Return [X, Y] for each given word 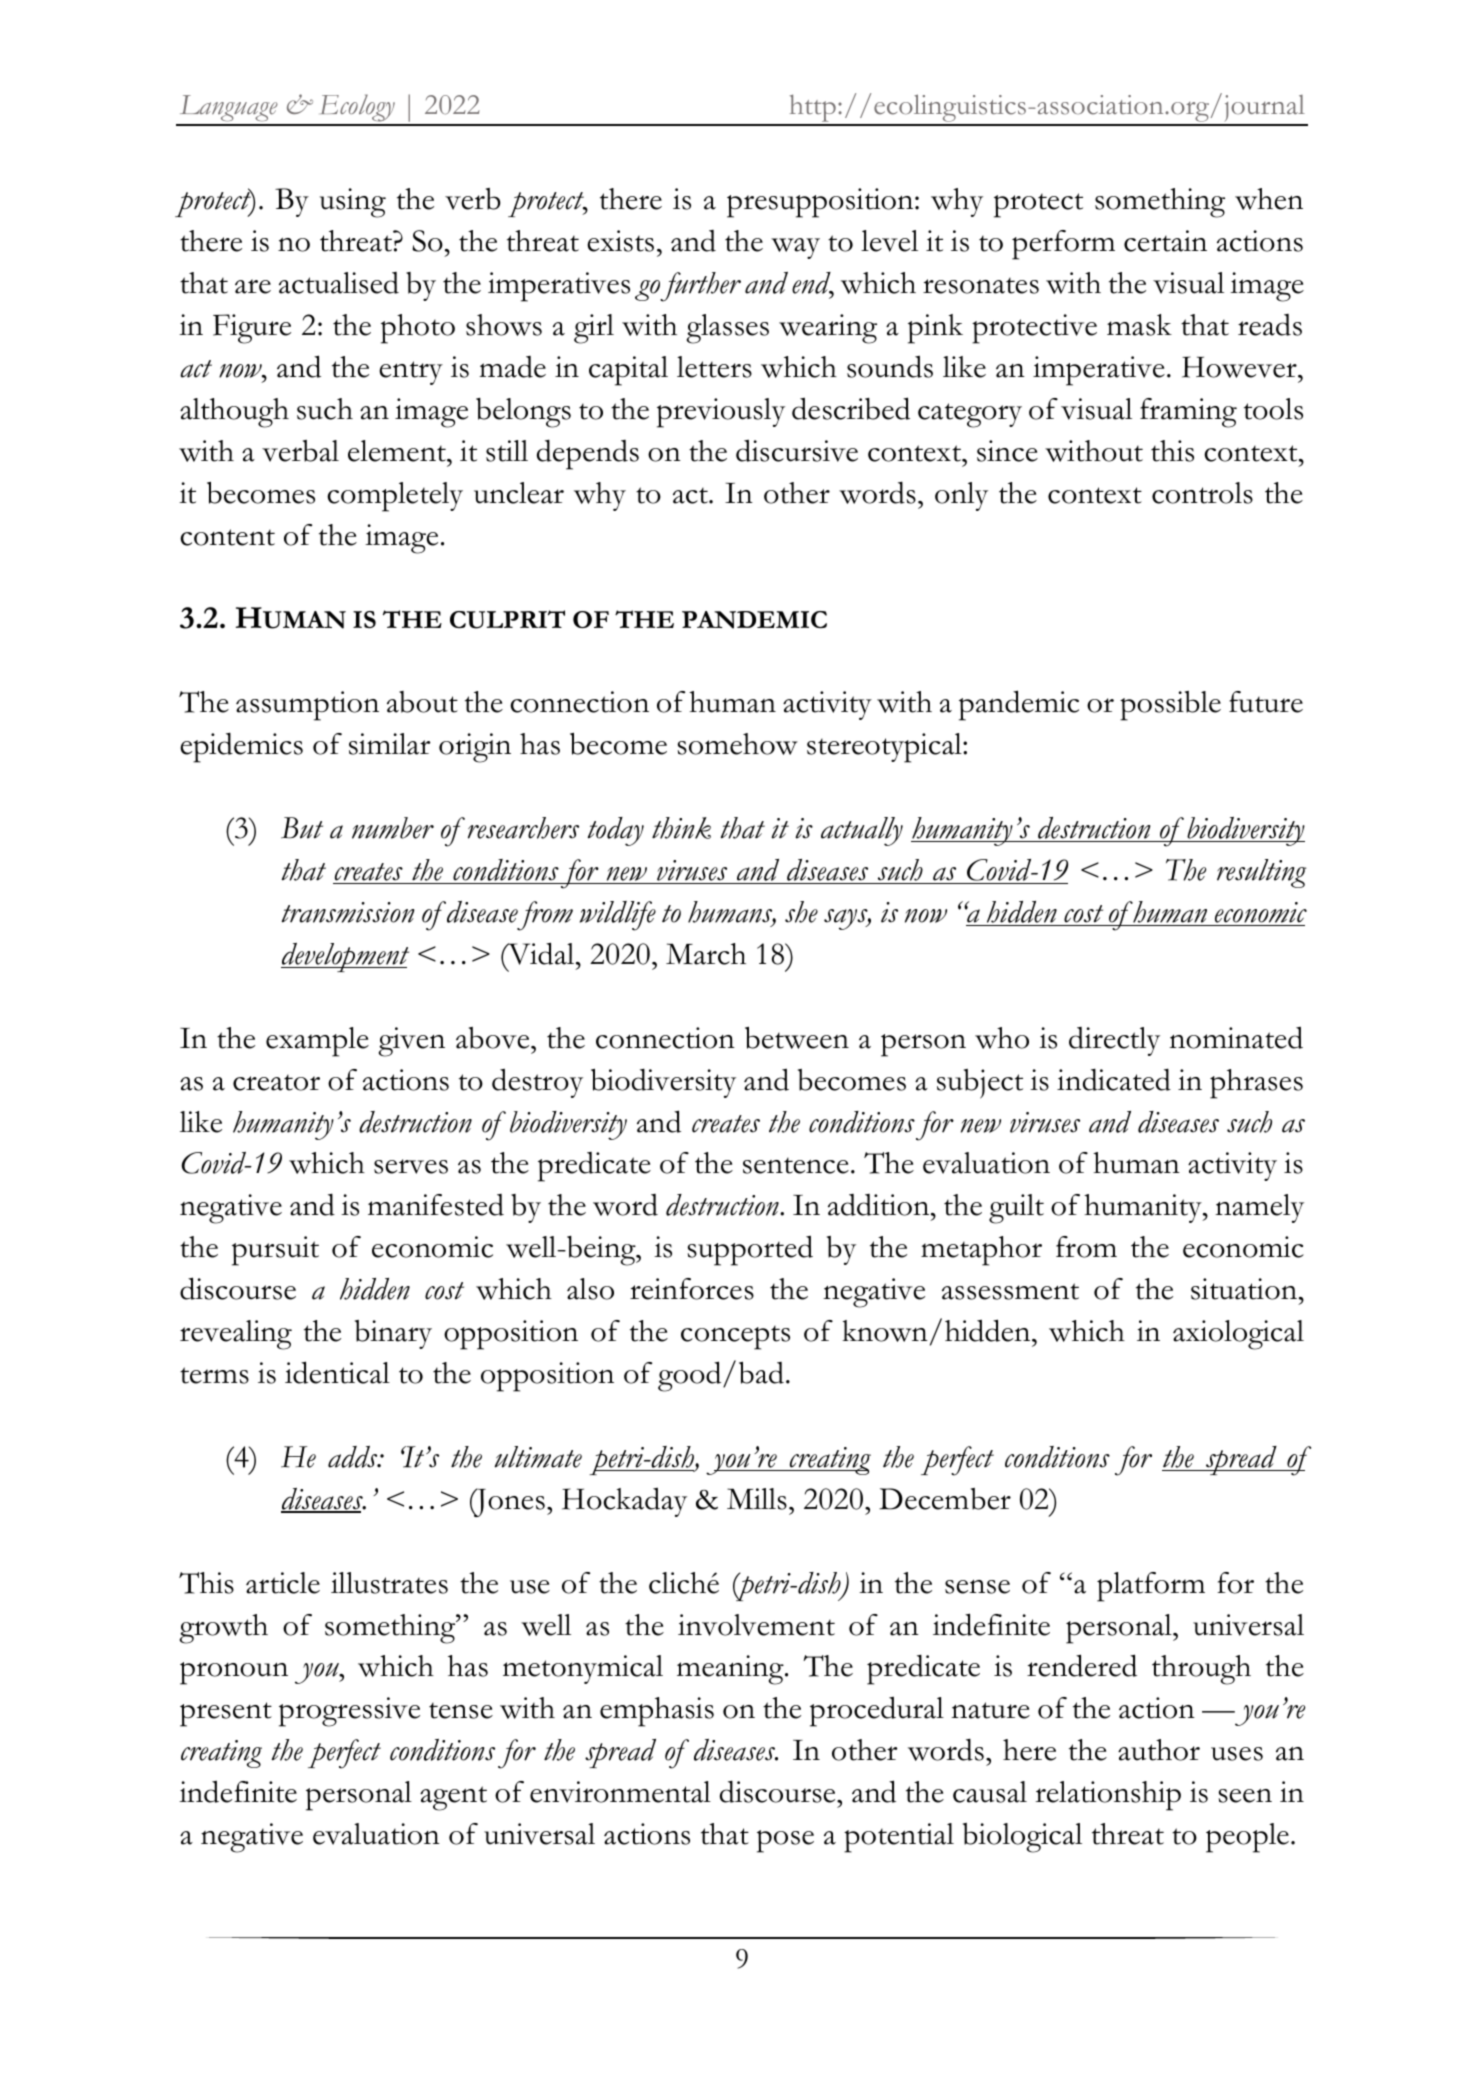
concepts [735, 1337]
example [317, 1042]
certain [1165, 241]
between [797, 1037]
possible [1170, 706]
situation [1244, 1289]
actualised [339, 283]
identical [337, 1372]
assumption [307, 706]
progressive [349, 1712]
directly [1114, 1041]
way [795, 248]
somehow [738, 744]
